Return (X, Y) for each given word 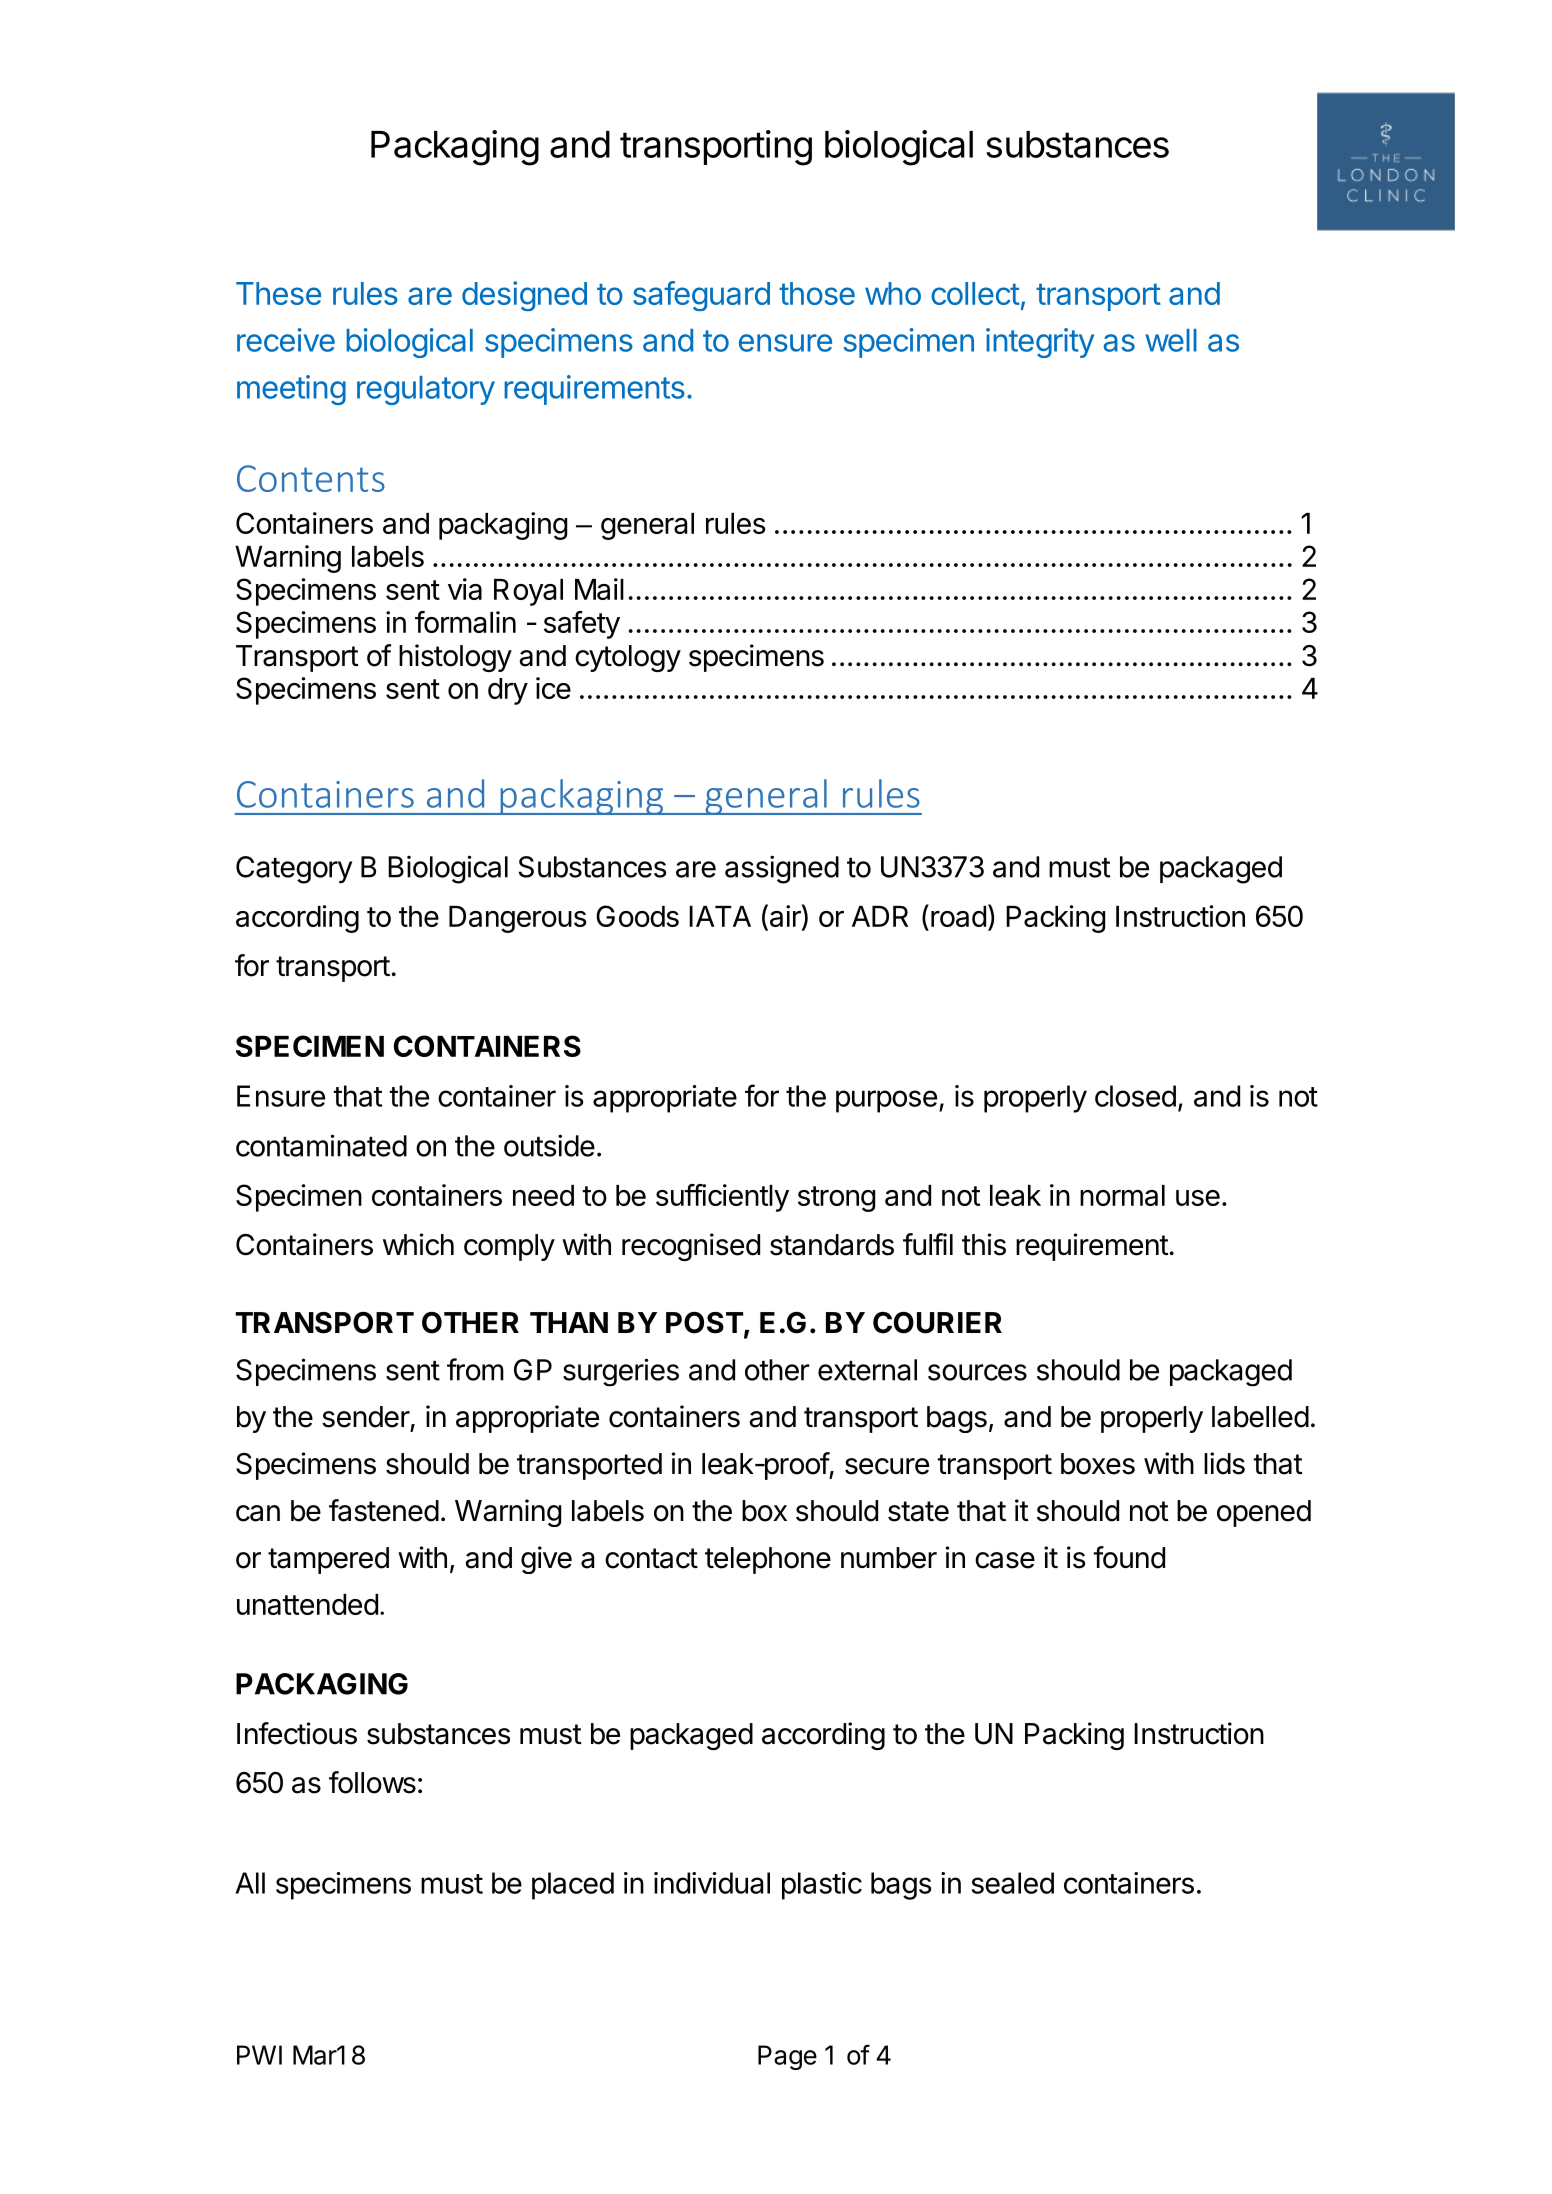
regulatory (426, 390)
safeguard (701, 296)
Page (787, 2057)
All (250, 1883)
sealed (1013, 1883)
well (1171, 340)
